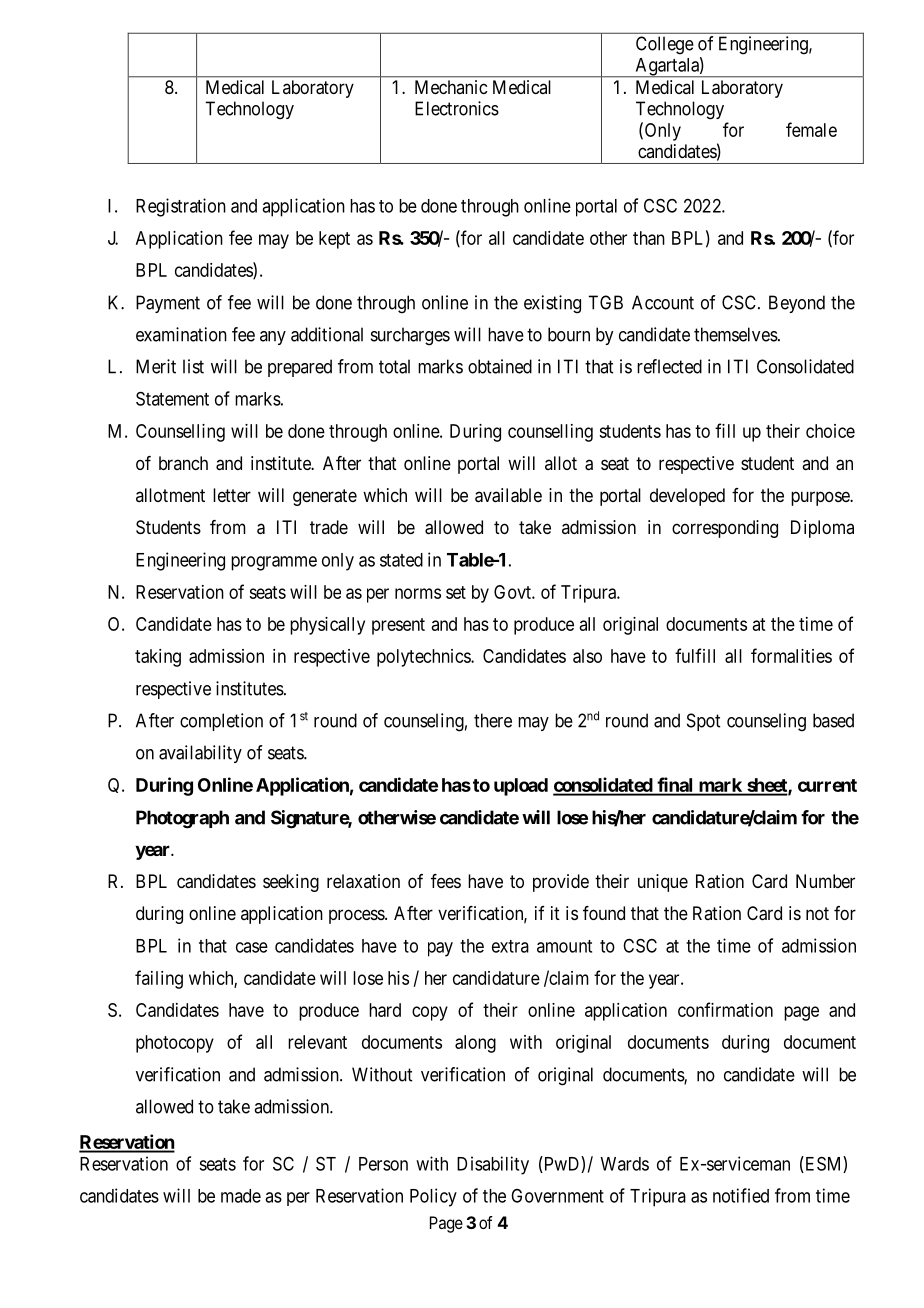 Image resolution: width=924 pixels, height=1308 pixels. I want to click on current, so click(827, 785).
